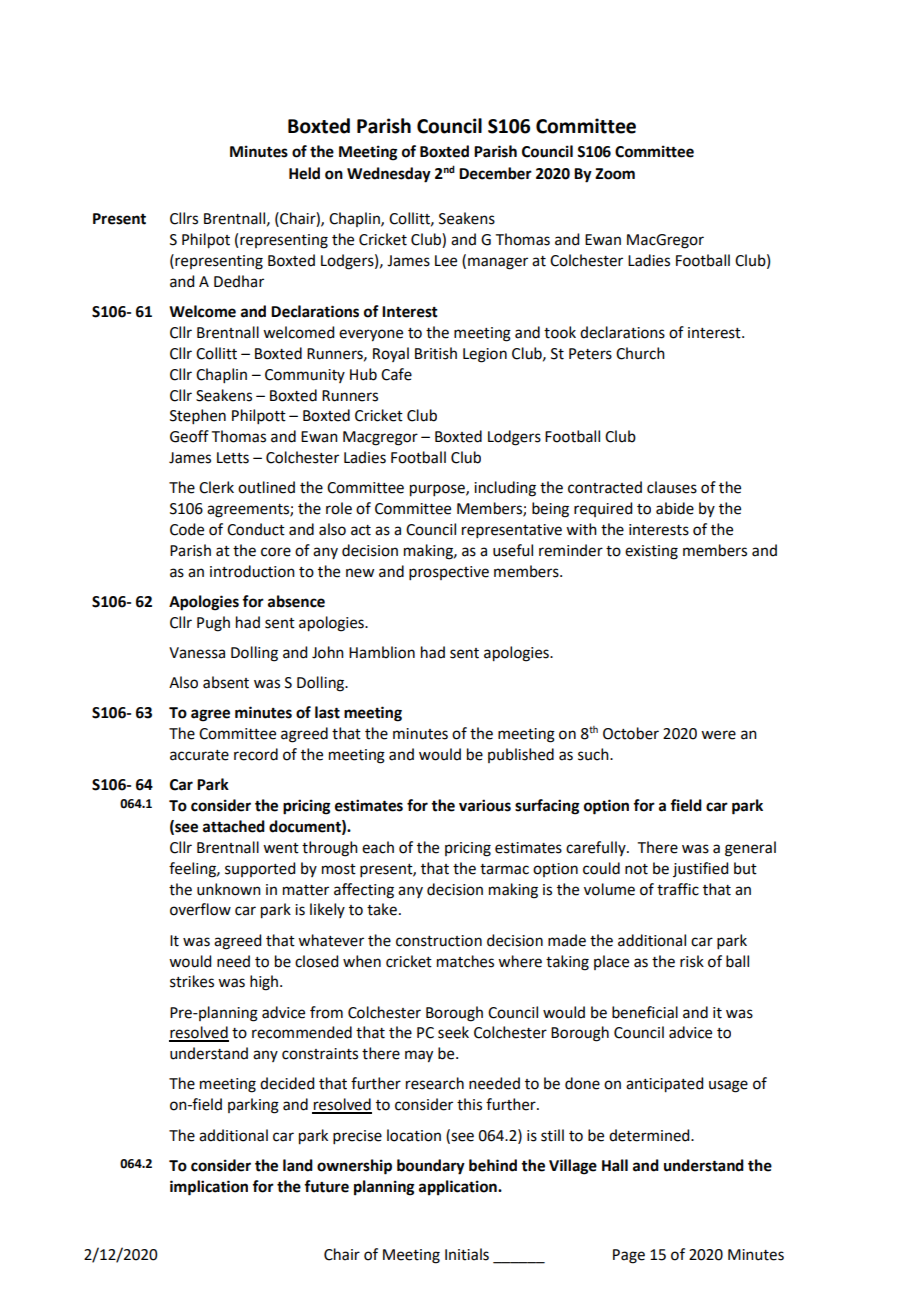 Image resolution: width=924 pixels, height=1308 pixels. I want to click on Conduct, so click(256, 529).
